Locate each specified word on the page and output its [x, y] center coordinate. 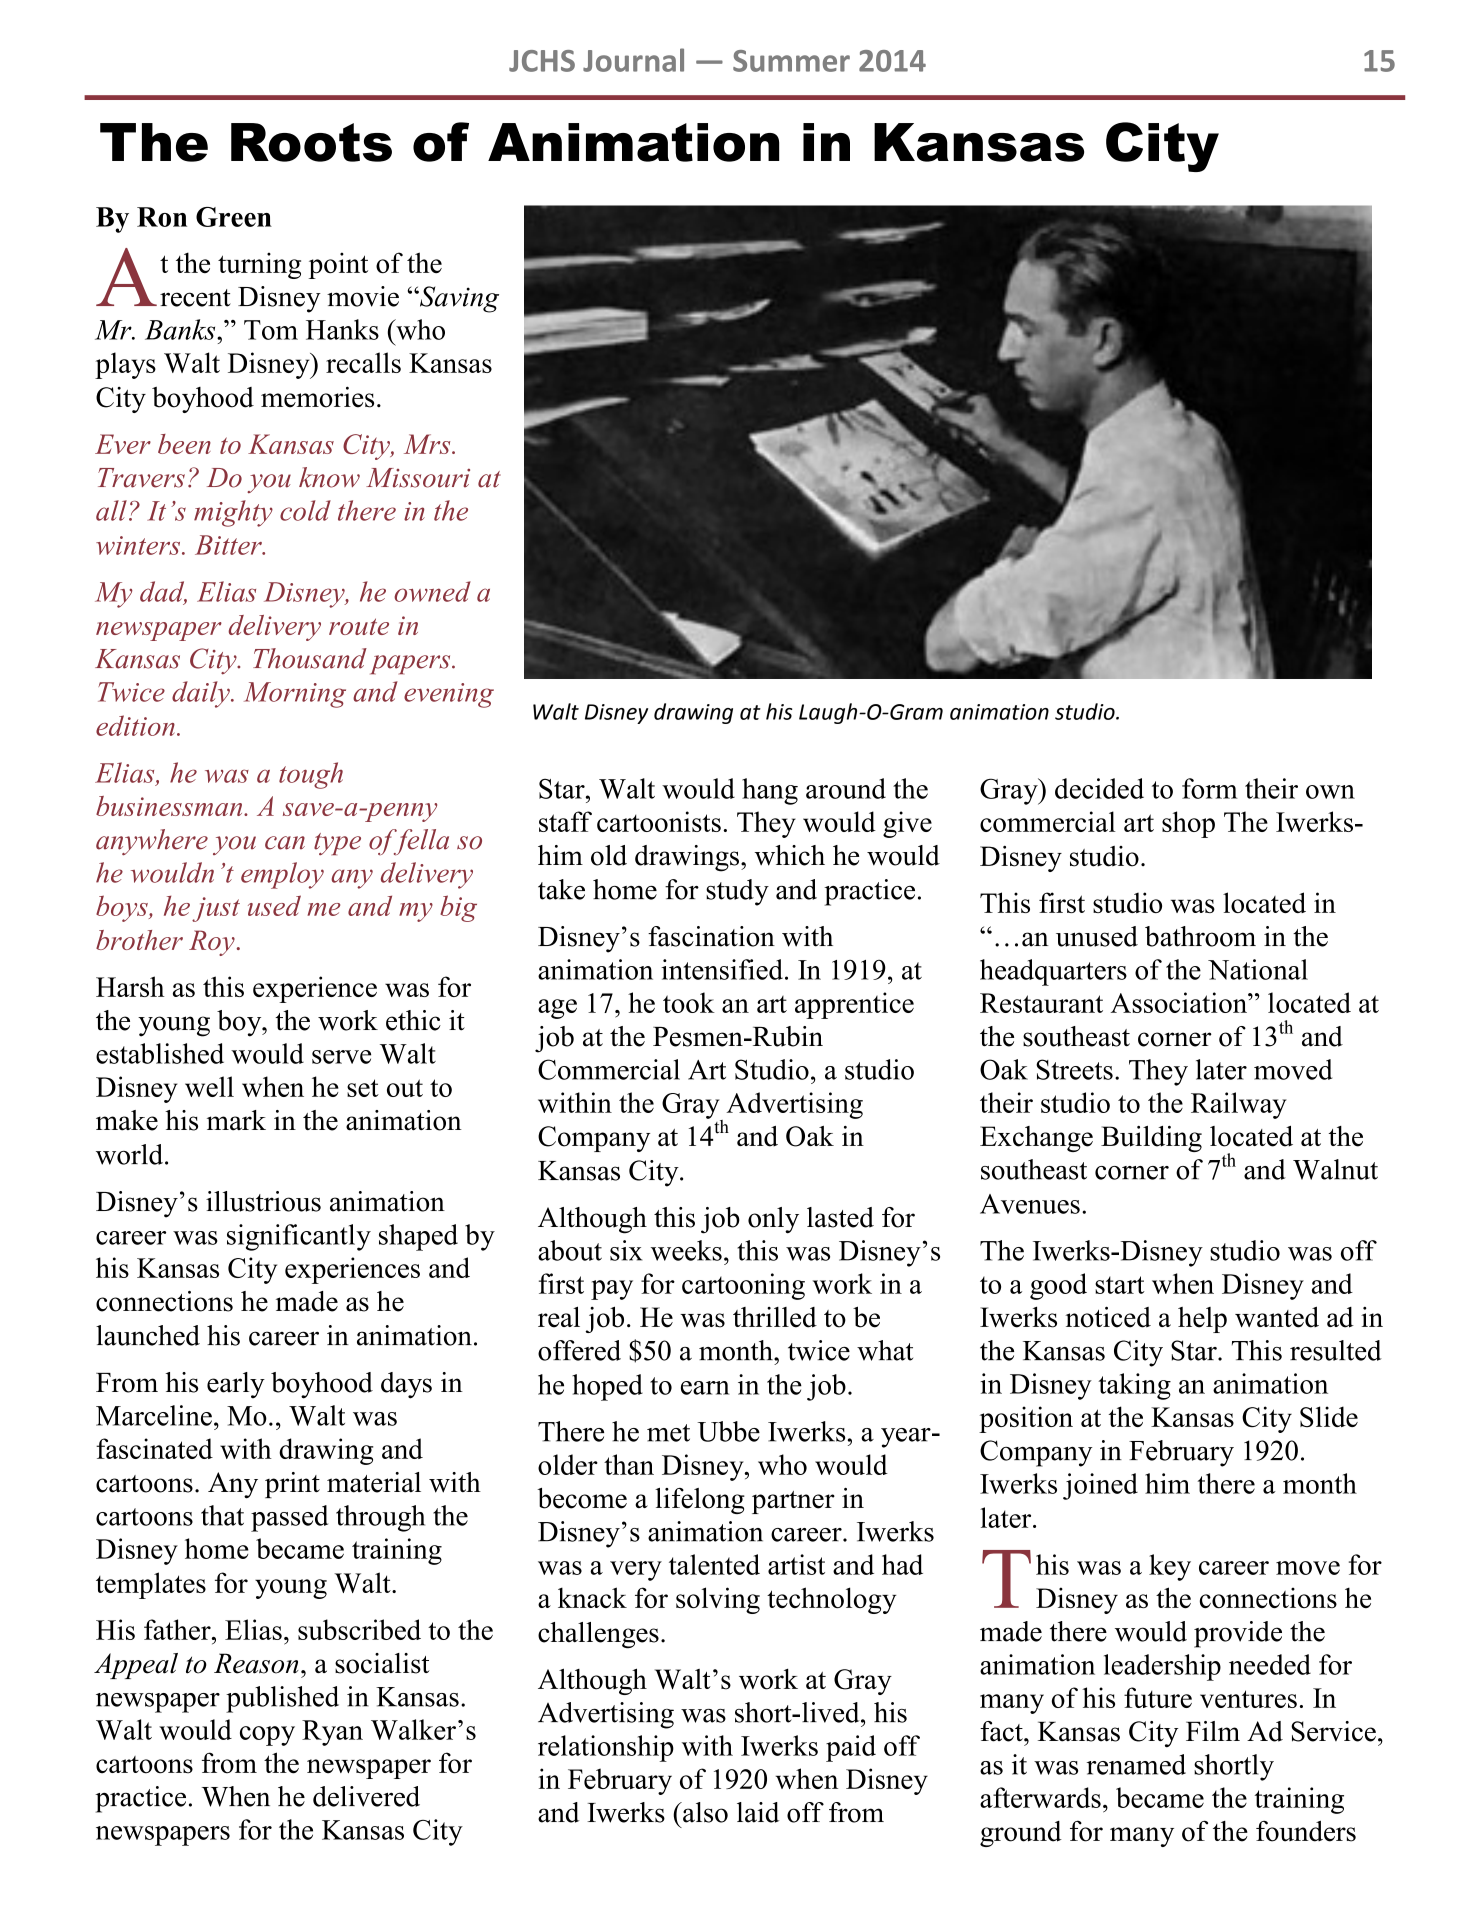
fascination [711, 936]
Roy [212, 943]
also [704, 1812]
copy [267, 1736]
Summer [791, 61]
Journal [633, 60]
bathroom [1200, 936]
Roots [311, 142]
